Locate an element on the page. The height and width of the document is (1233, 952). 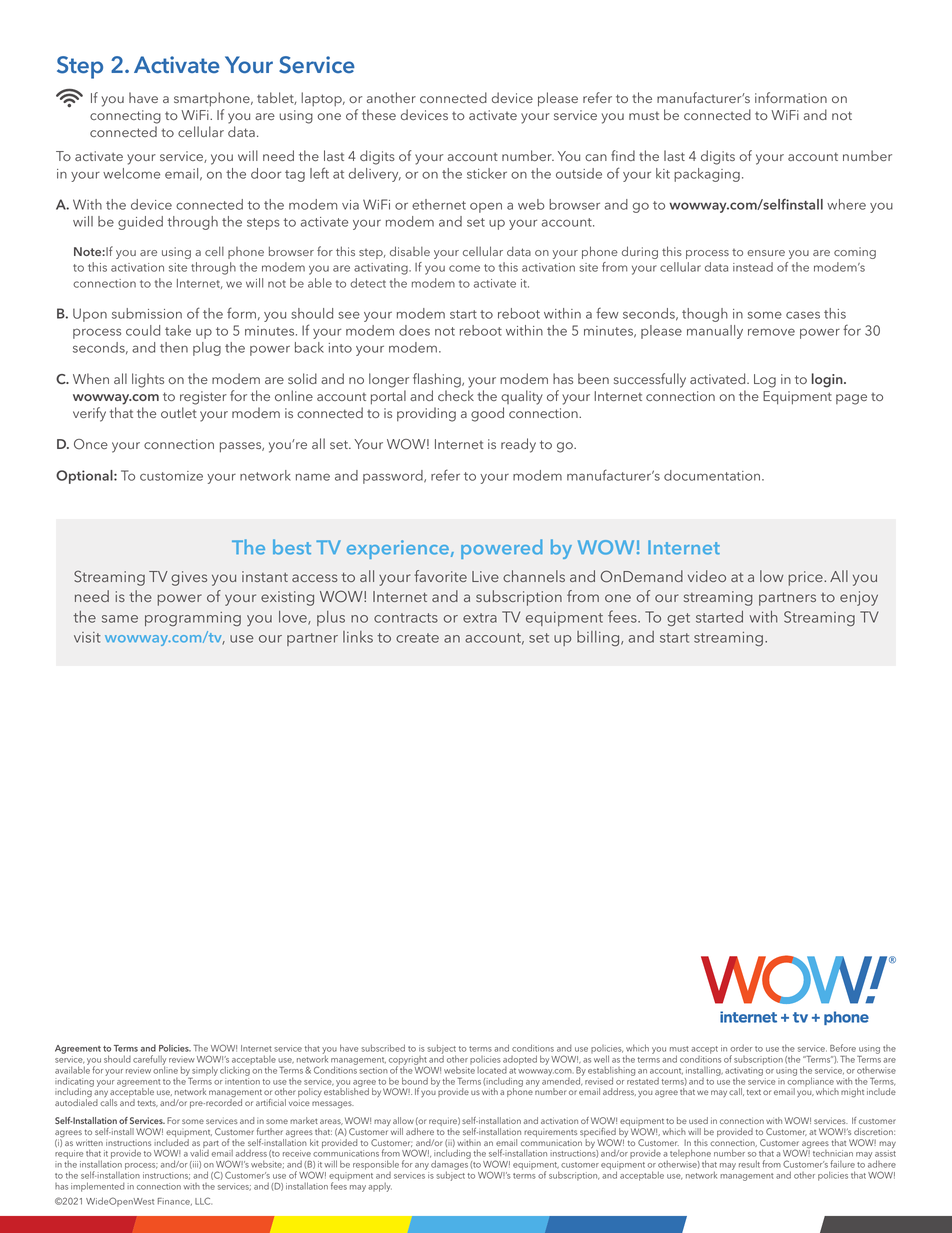
packaging is located at coordinates (707, 175).
